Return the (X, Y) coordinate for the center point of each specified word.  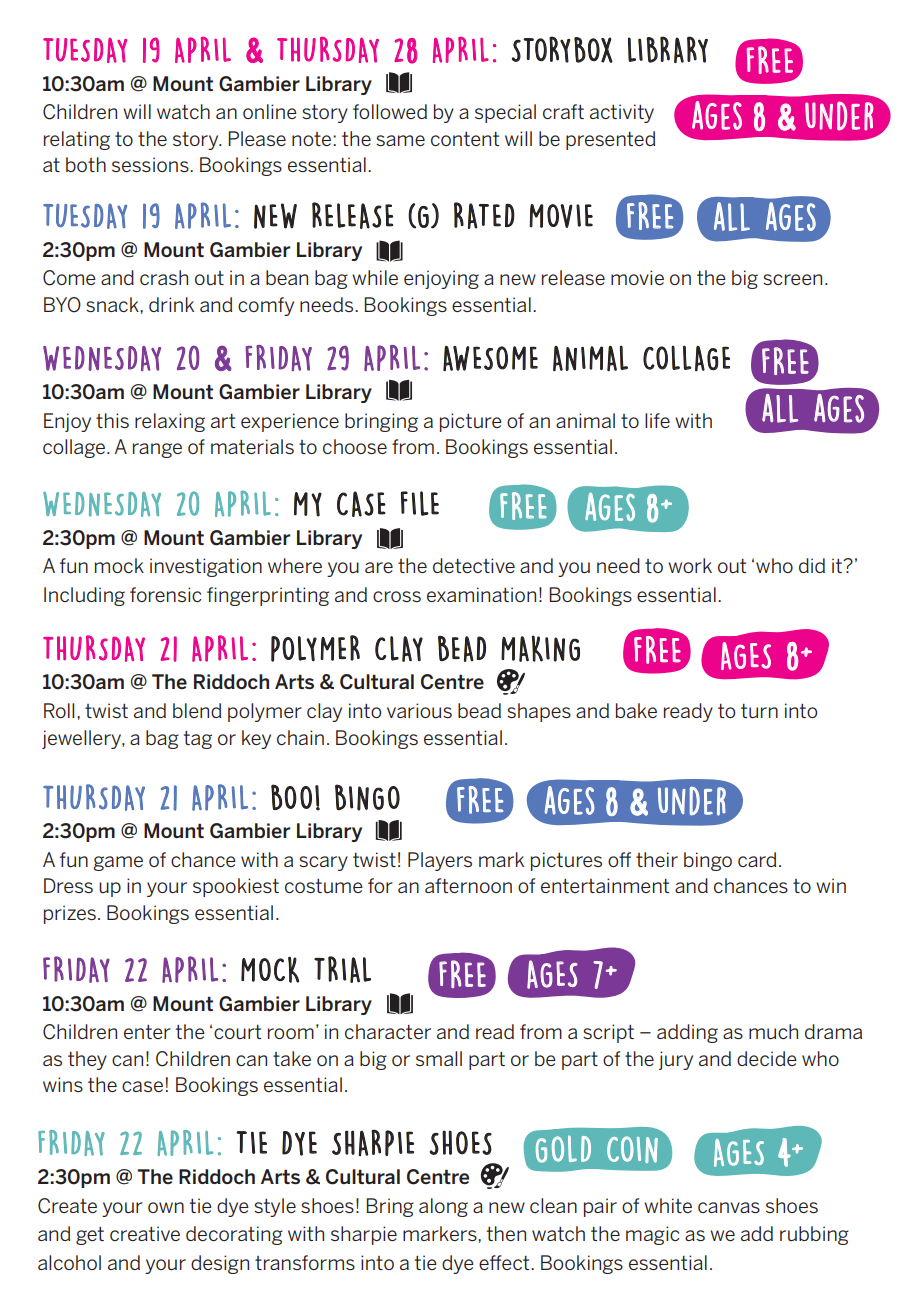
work (690, 565)
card (757, 859)
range (157, 450)
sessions (151, 164)
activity (622, 113)
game (118, 863)
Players (440, 861)
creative (145, 1233)
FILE (420, 503)
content (465, 139)
